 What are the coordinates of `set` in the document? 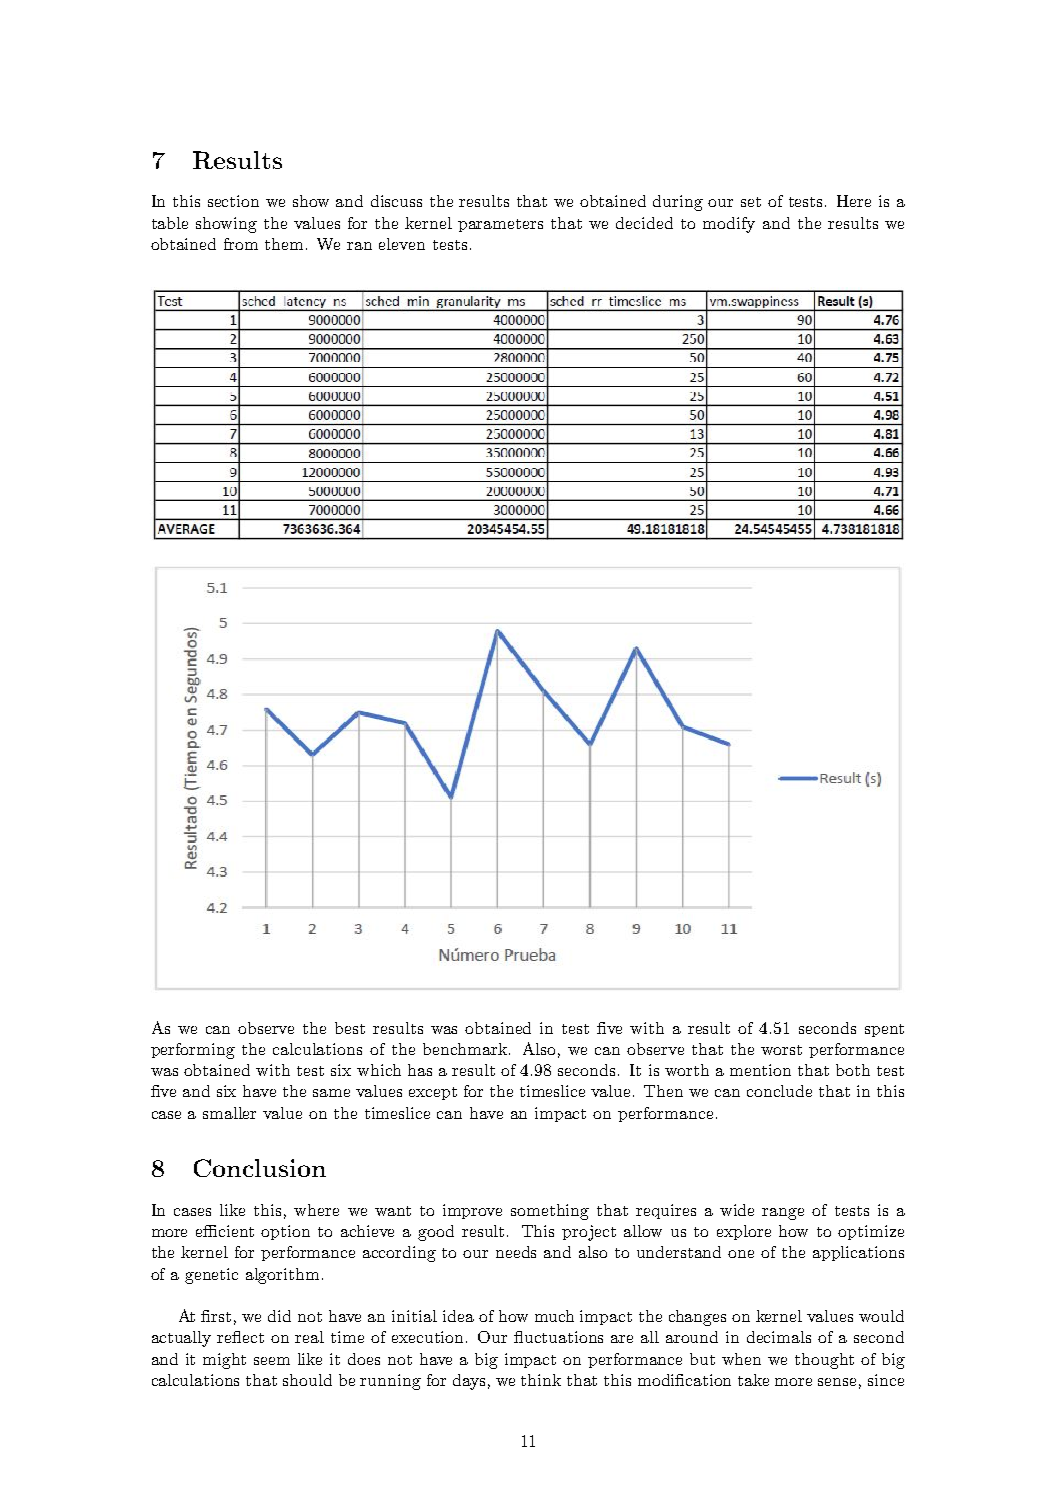 It's located at (751, 202).
